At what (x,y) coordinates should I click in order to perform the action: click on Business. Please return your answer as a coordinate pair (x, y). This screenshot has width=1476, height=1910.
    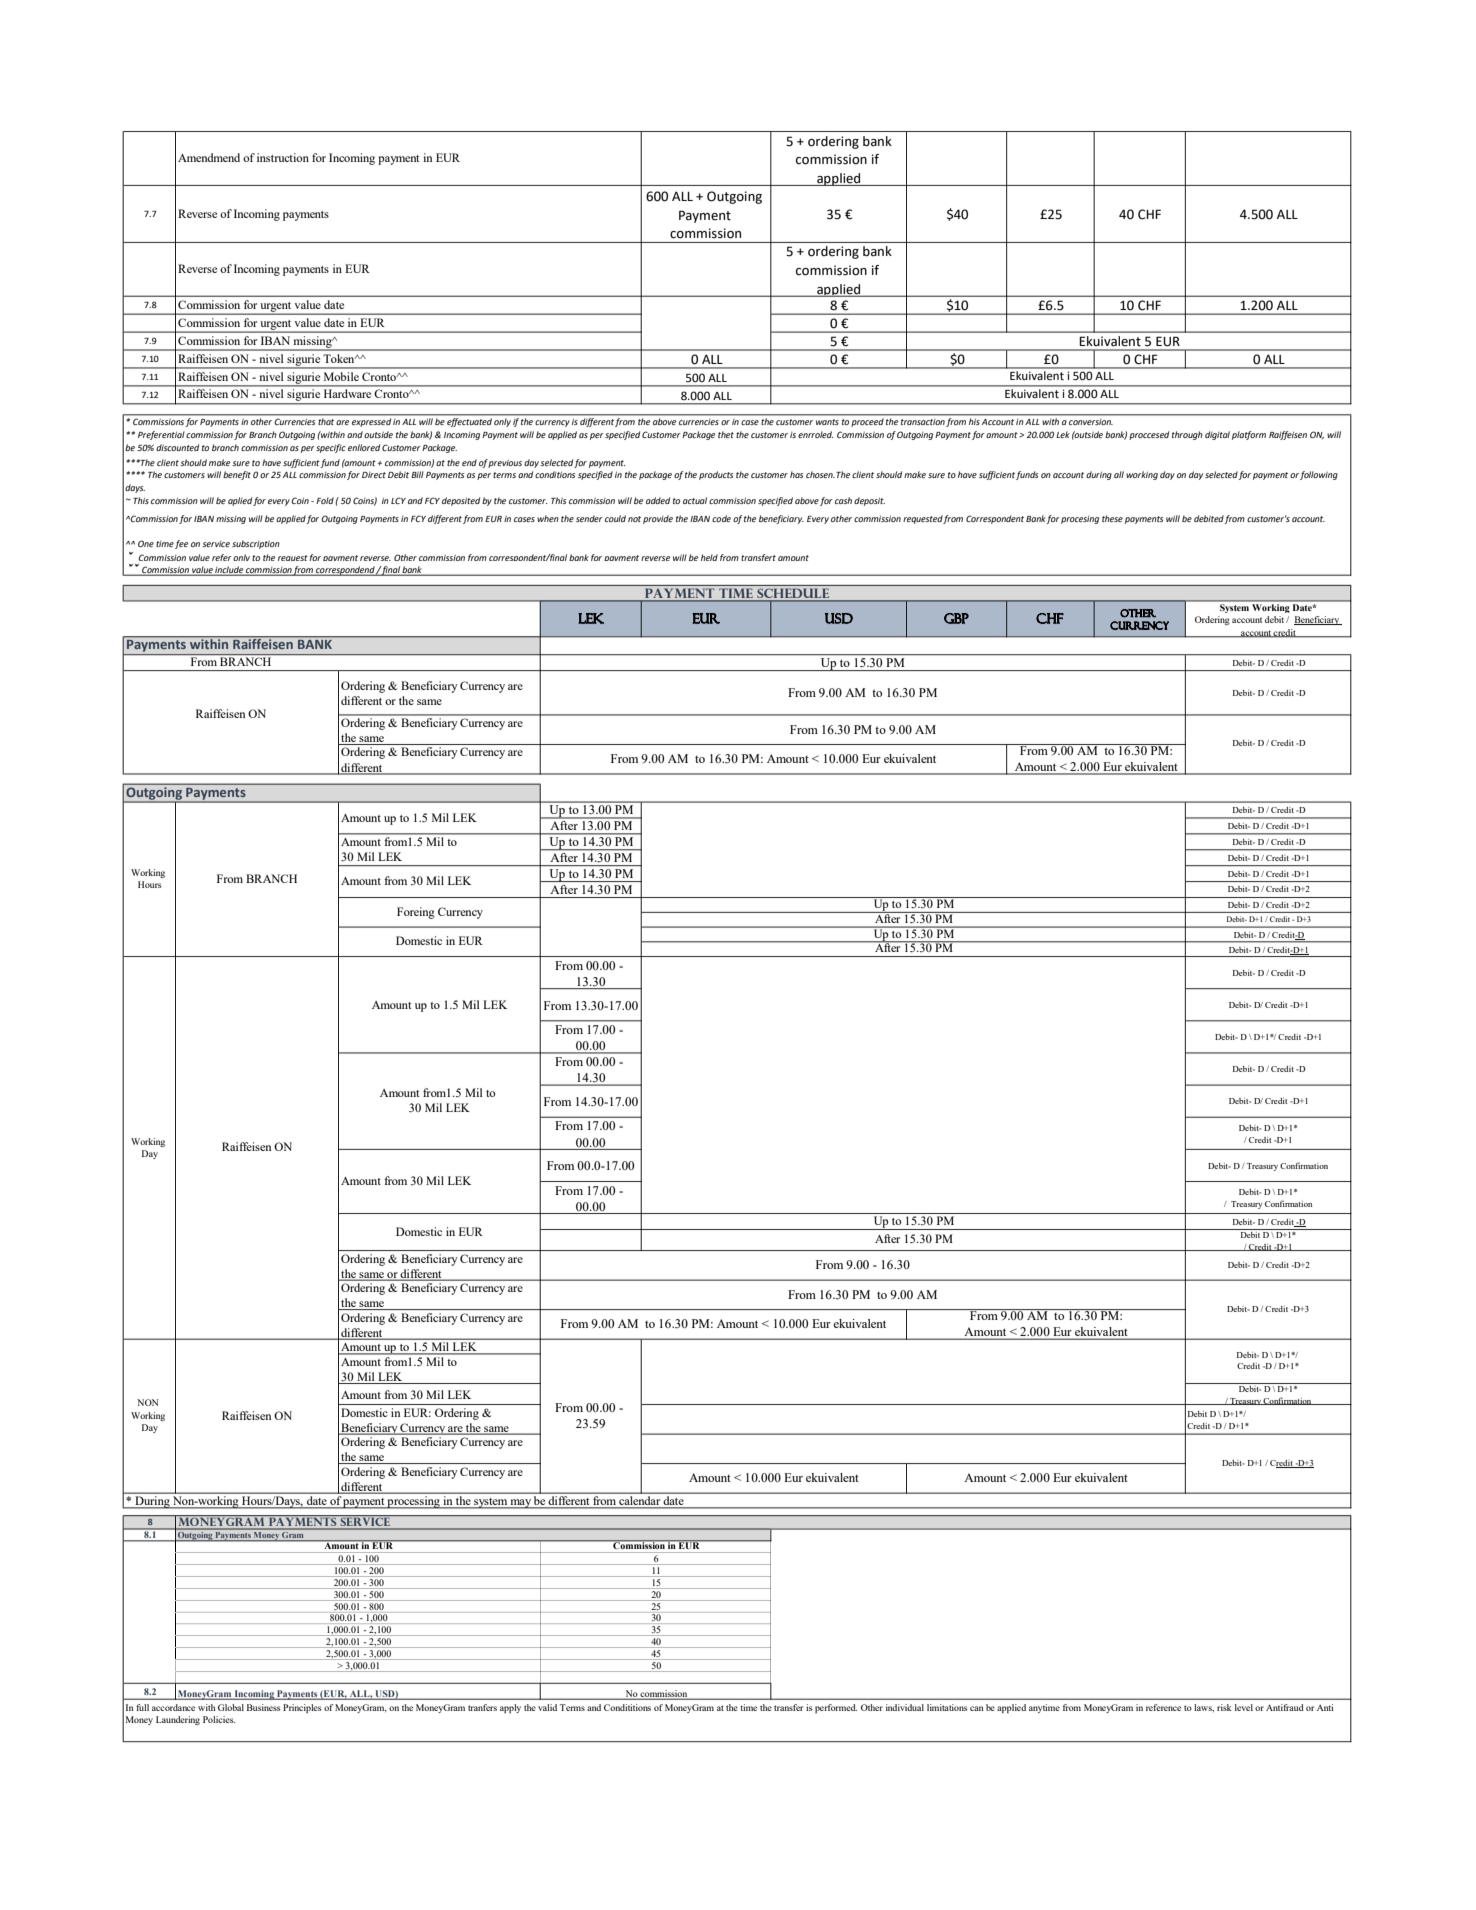
    Looking at the image, I should click on (264, 1707).
